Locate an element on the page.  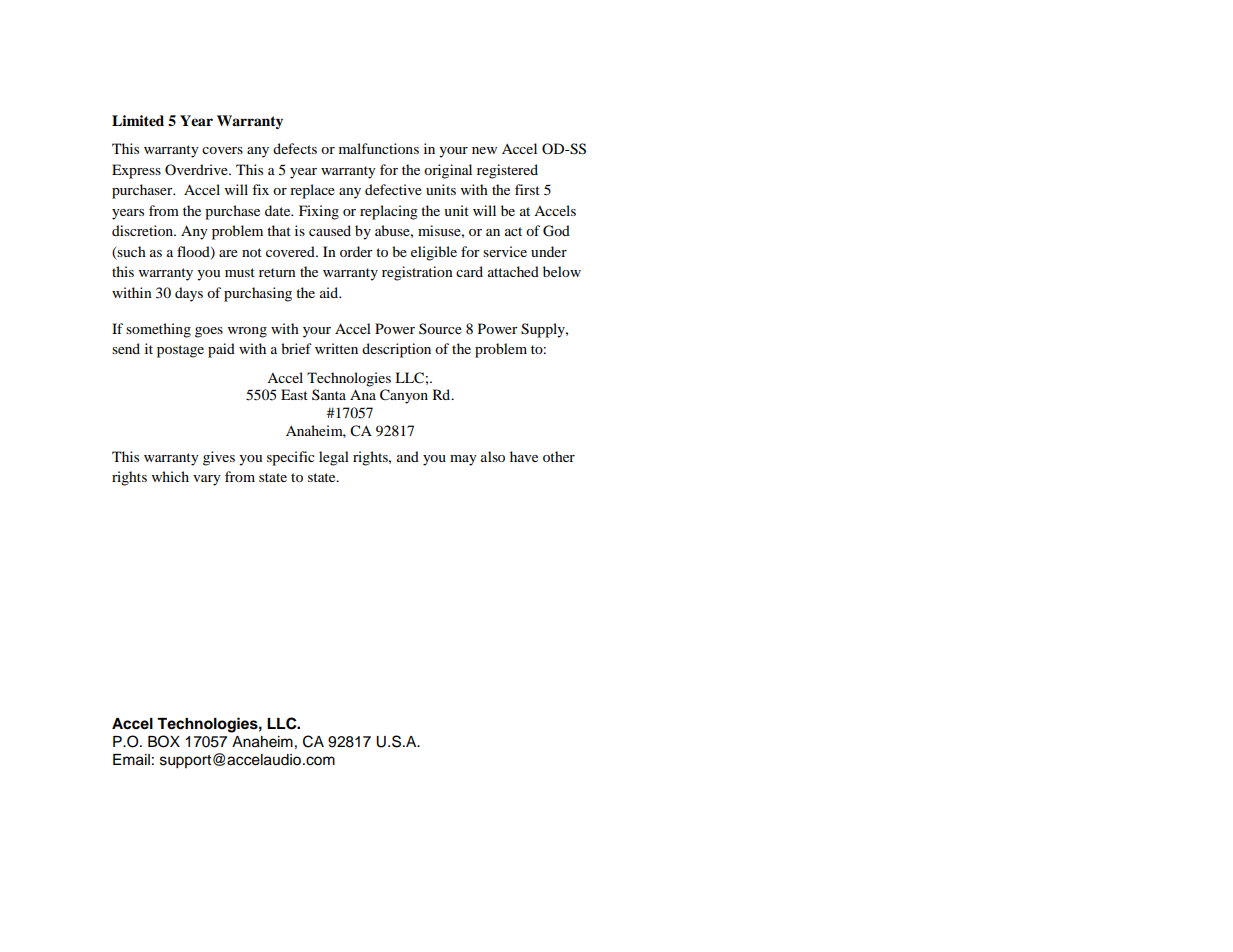
Email is located at coordinates (131, 760).
